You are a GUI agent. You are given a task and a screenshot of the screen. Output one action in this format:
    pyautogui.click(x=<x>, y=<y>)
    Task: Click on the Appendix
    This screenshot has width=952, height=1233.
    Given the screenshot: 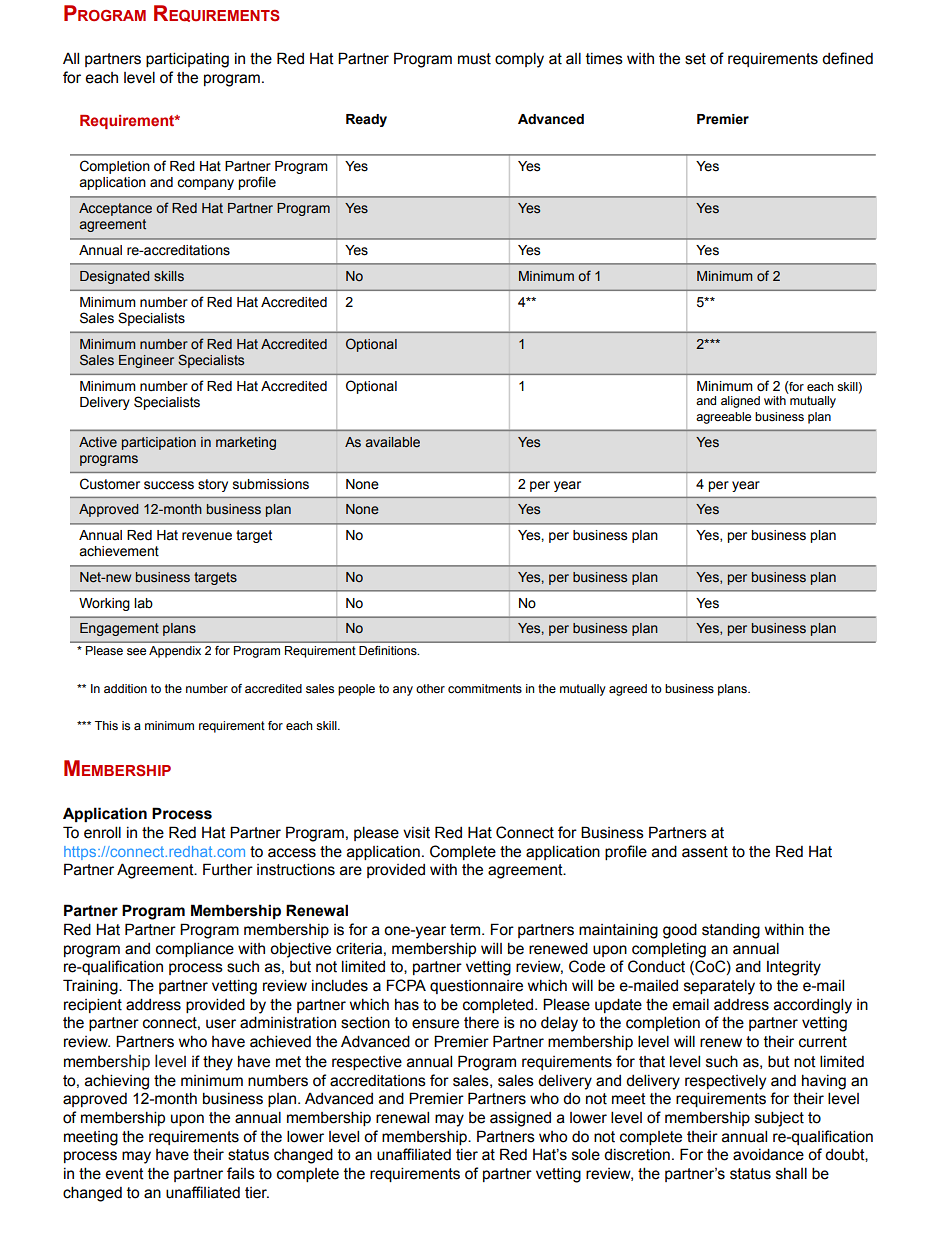 What is the action you would take?
    pyautogui.click(x=175, y=652)
